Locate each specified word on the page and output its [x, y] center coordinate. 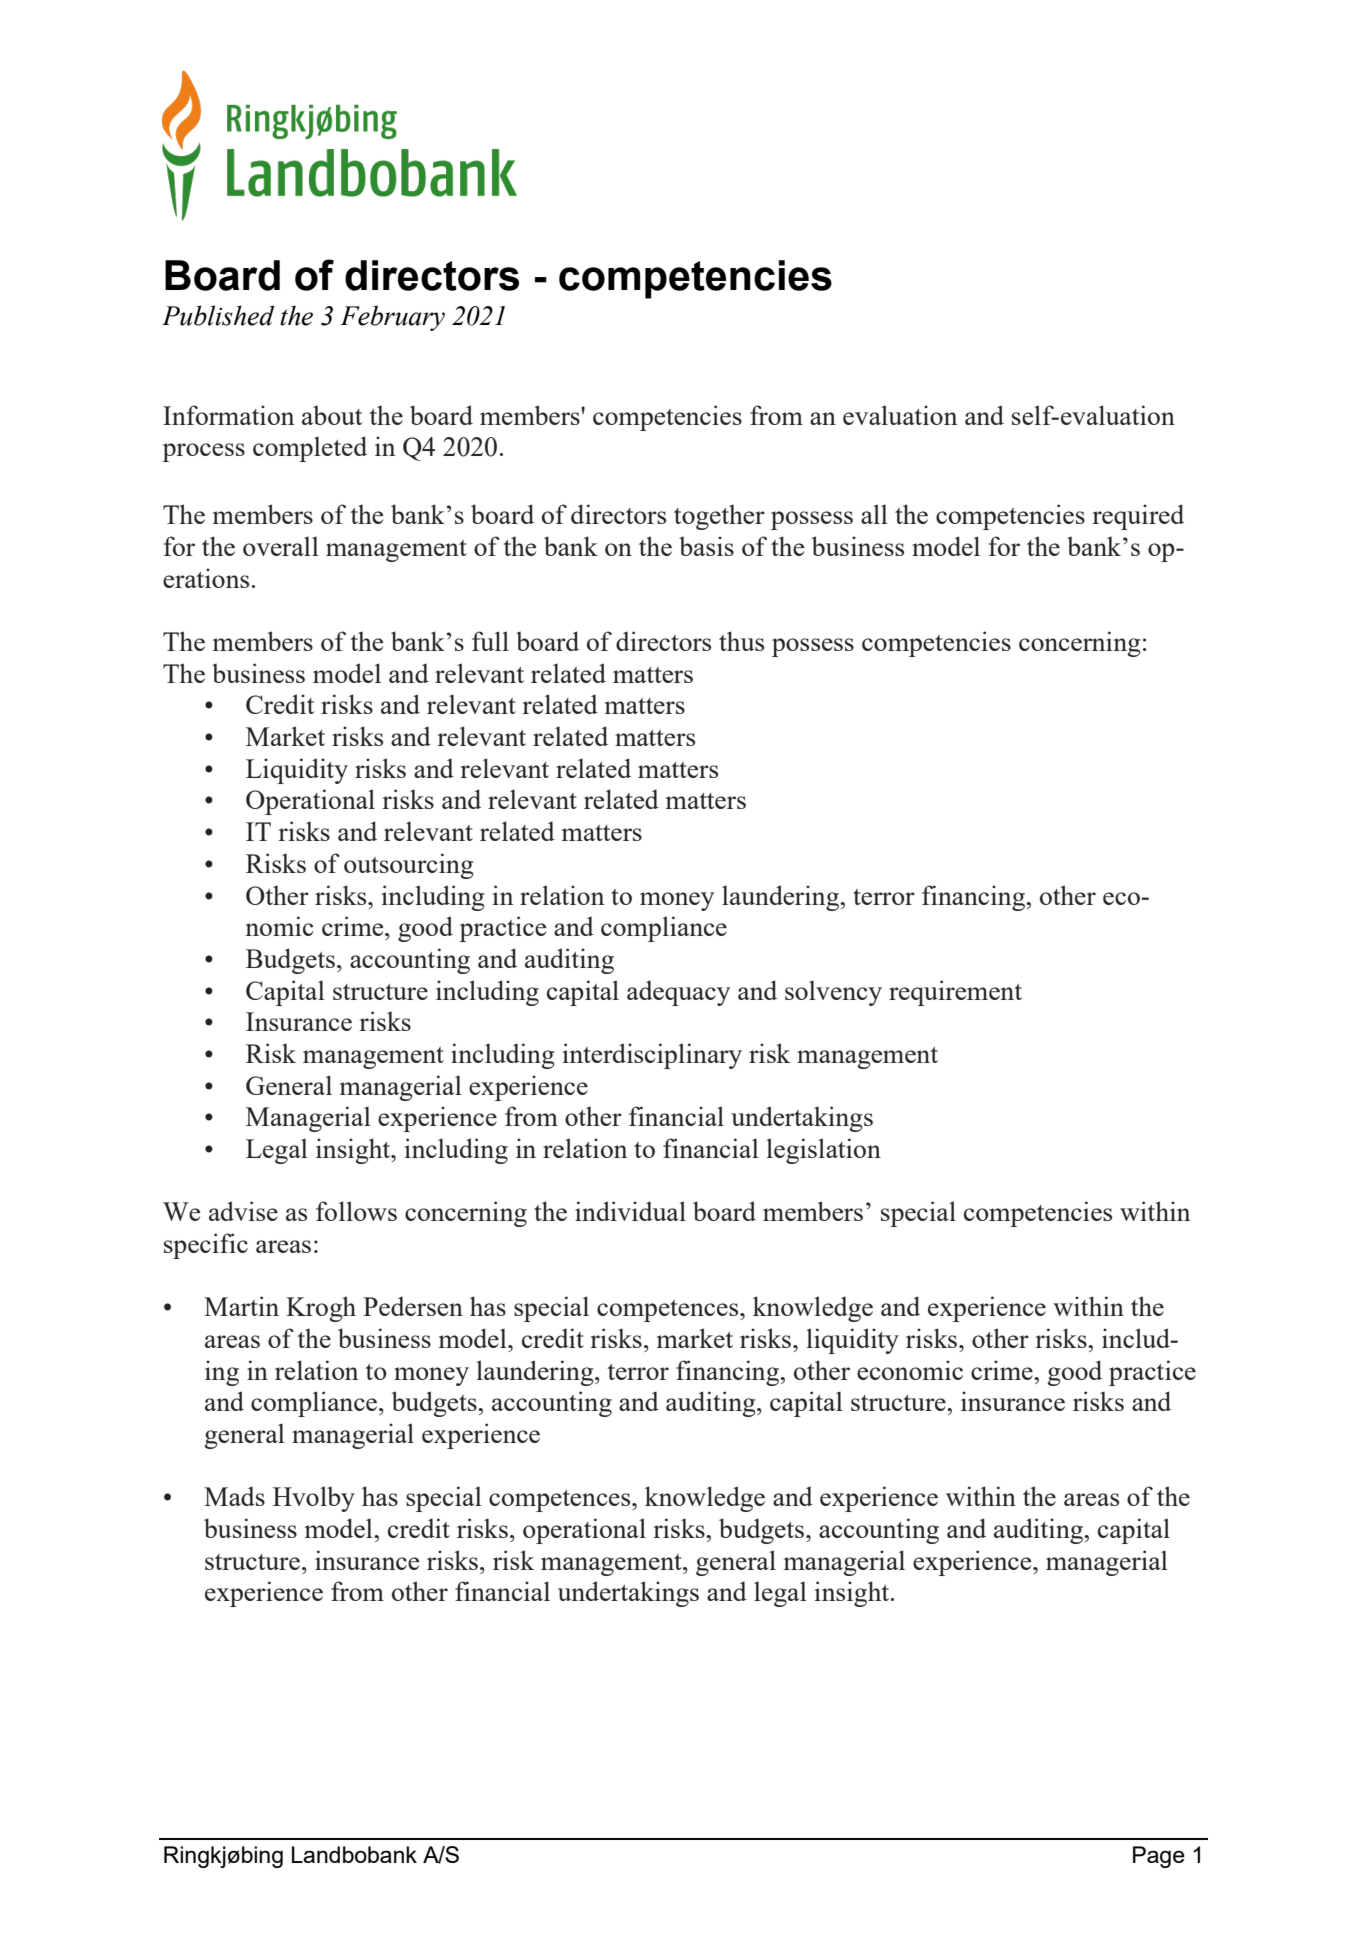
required [1138, 517]
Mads [234, 1496]
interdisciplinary [652, 1056]
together [719, 517]
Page [1159, 1857]
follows [356, 1211]
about [332, 415]
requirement [955, 993]
